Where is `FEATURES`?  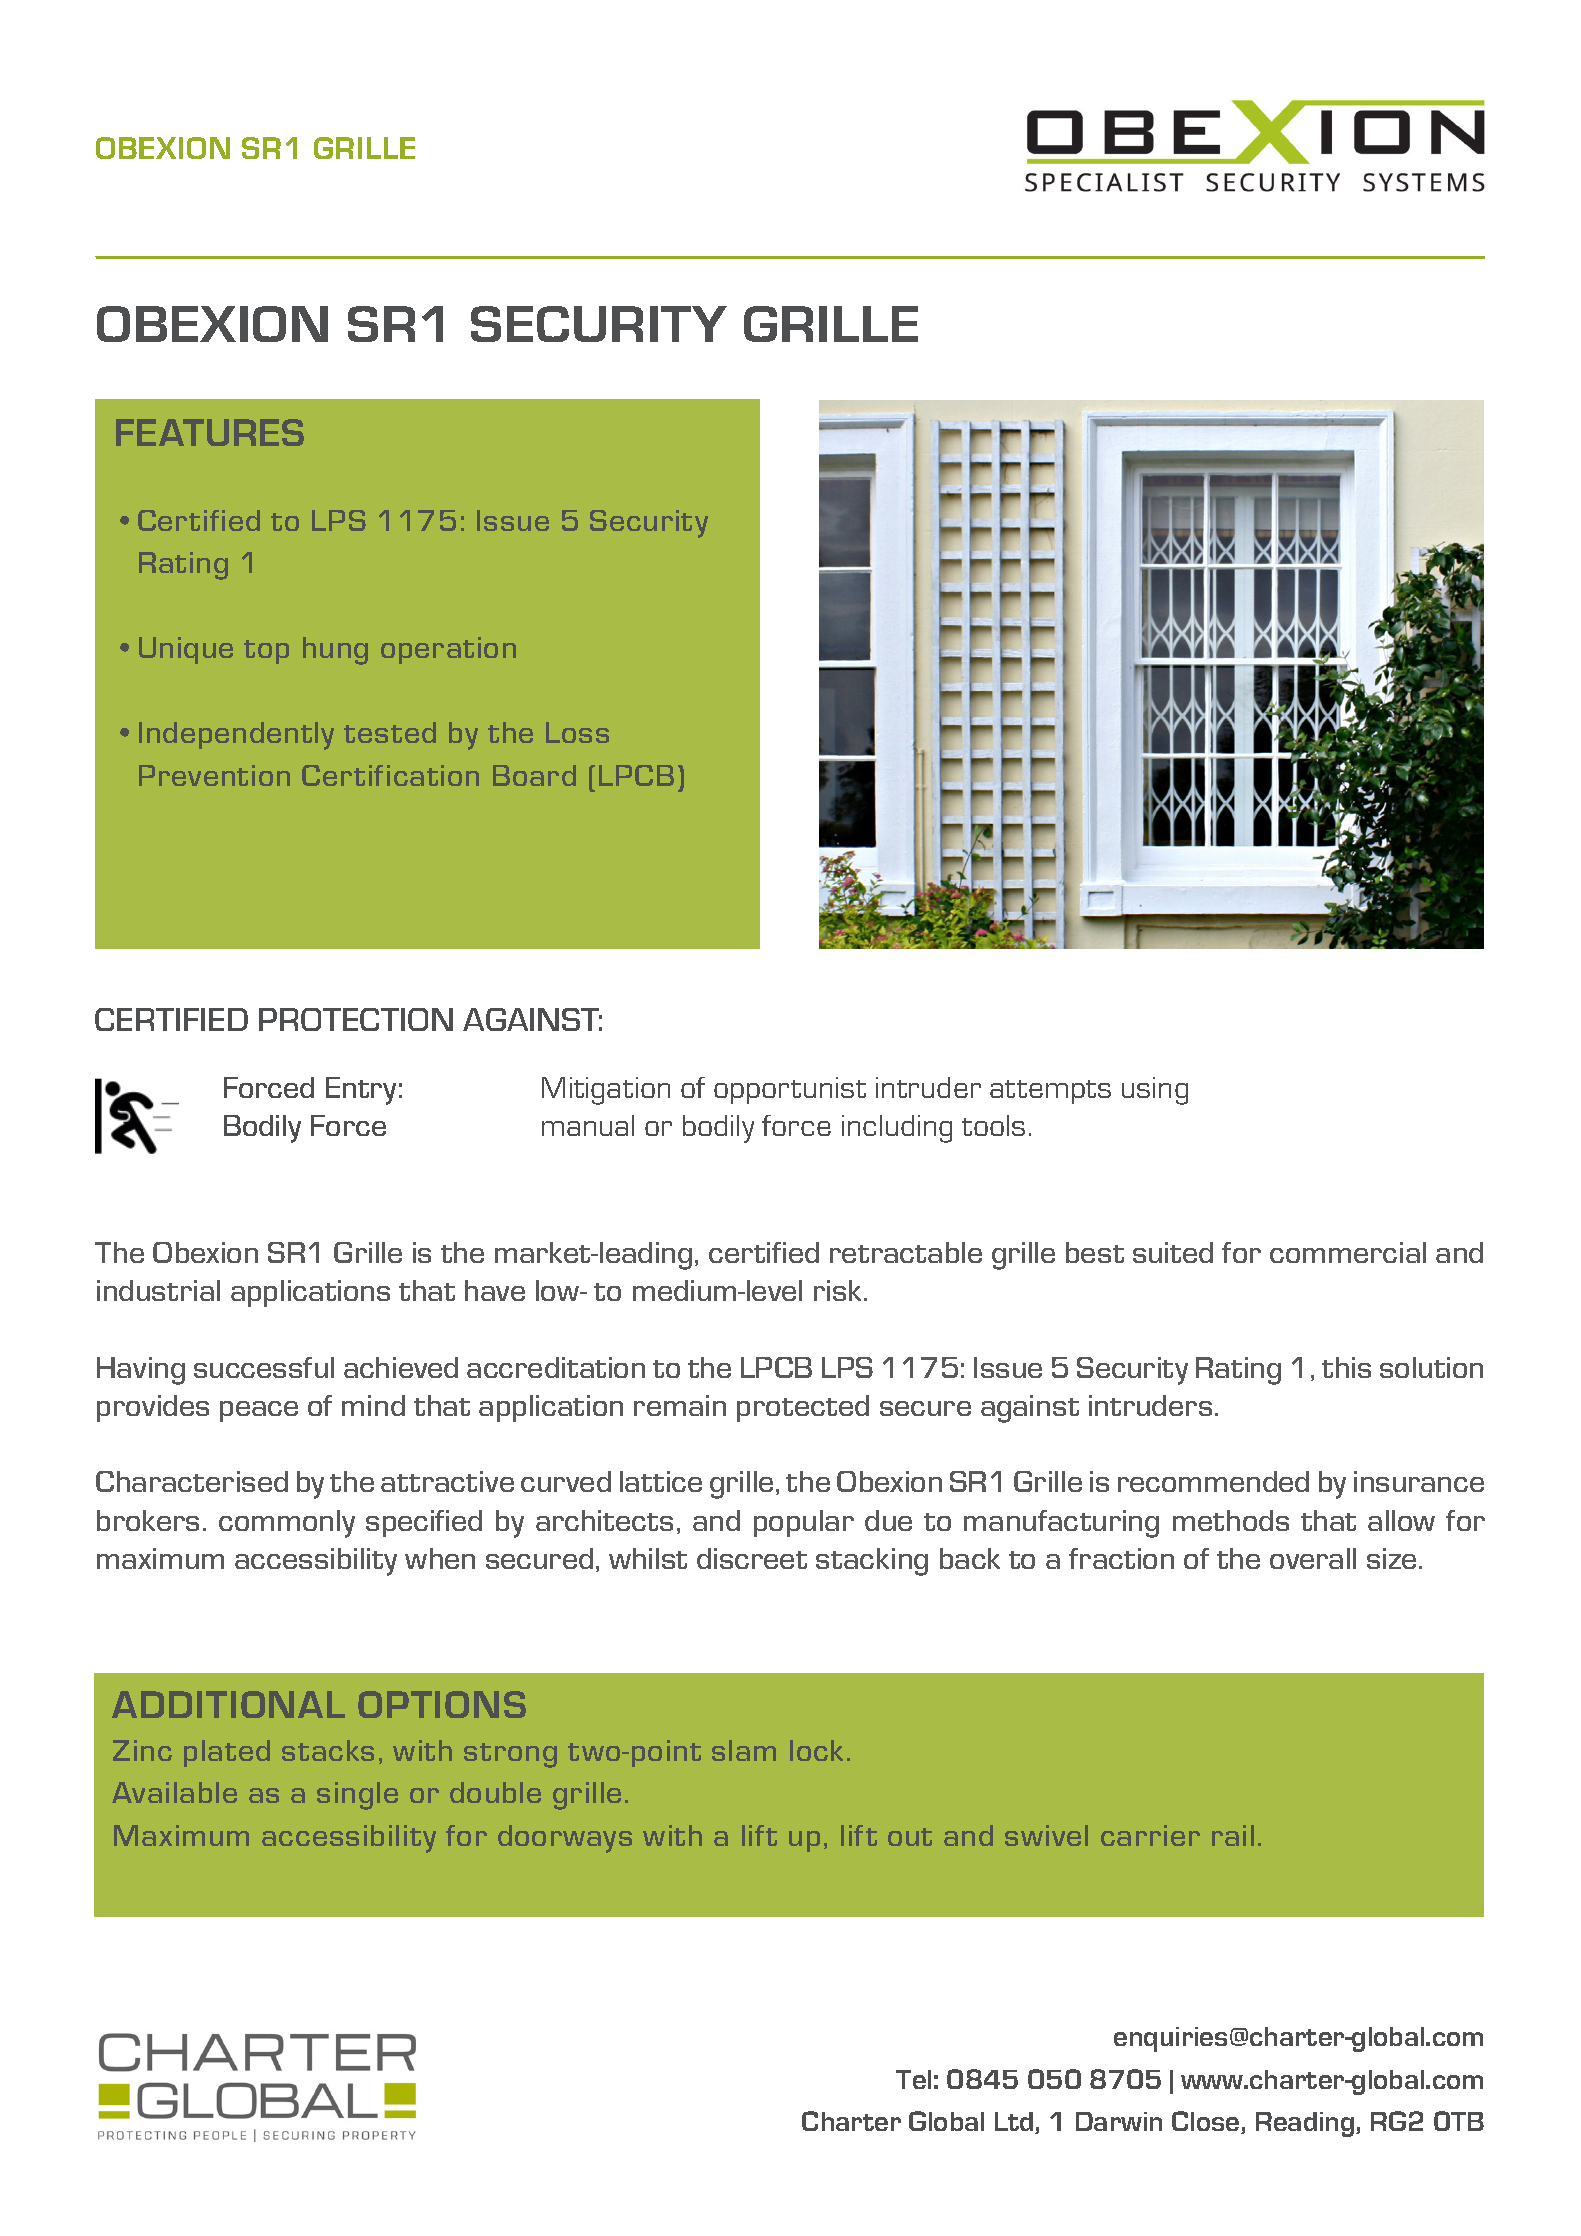 FEATURES is located at coordinates (210, 432).
